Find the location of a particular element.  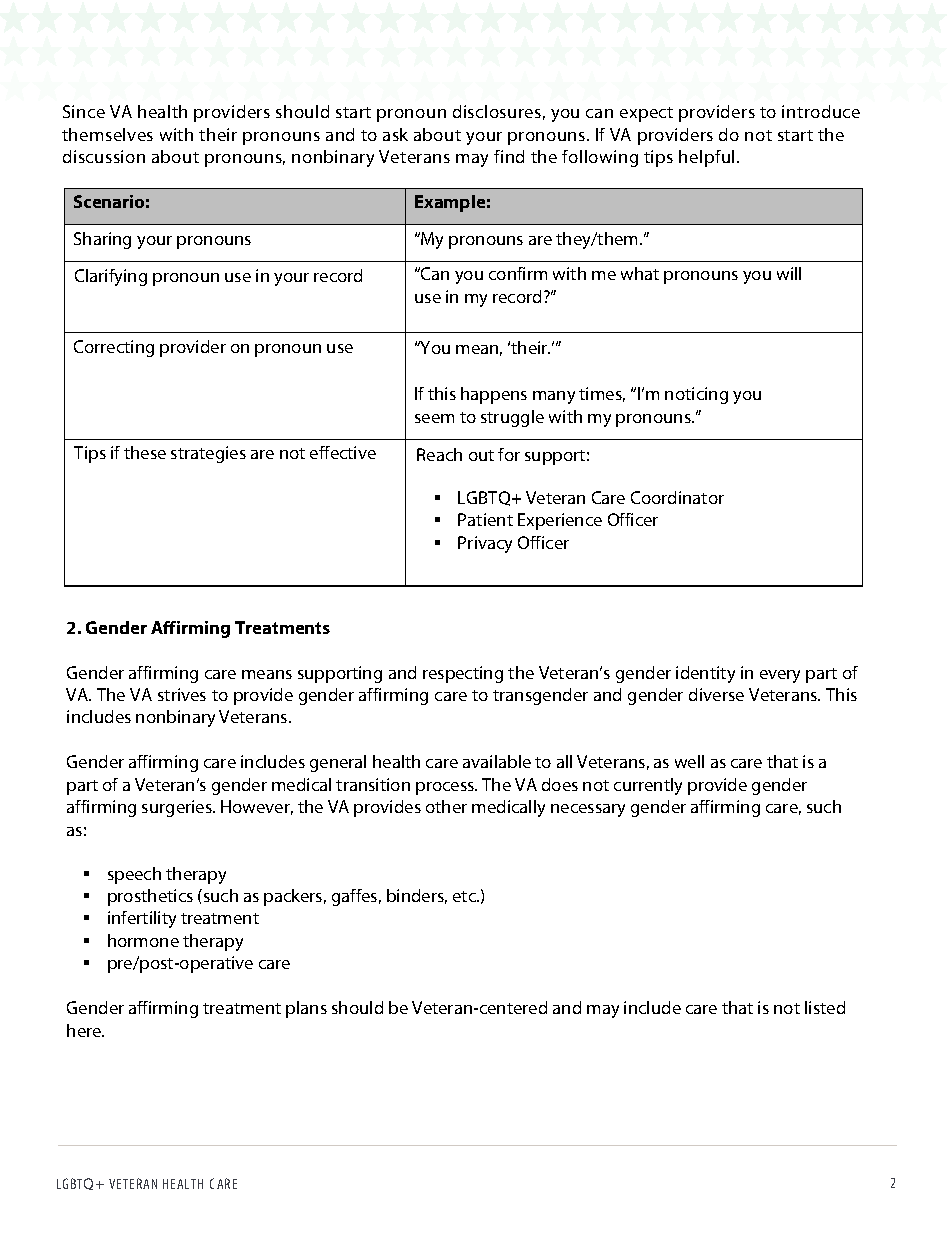

respecting is located at coordinates (463, 674).
